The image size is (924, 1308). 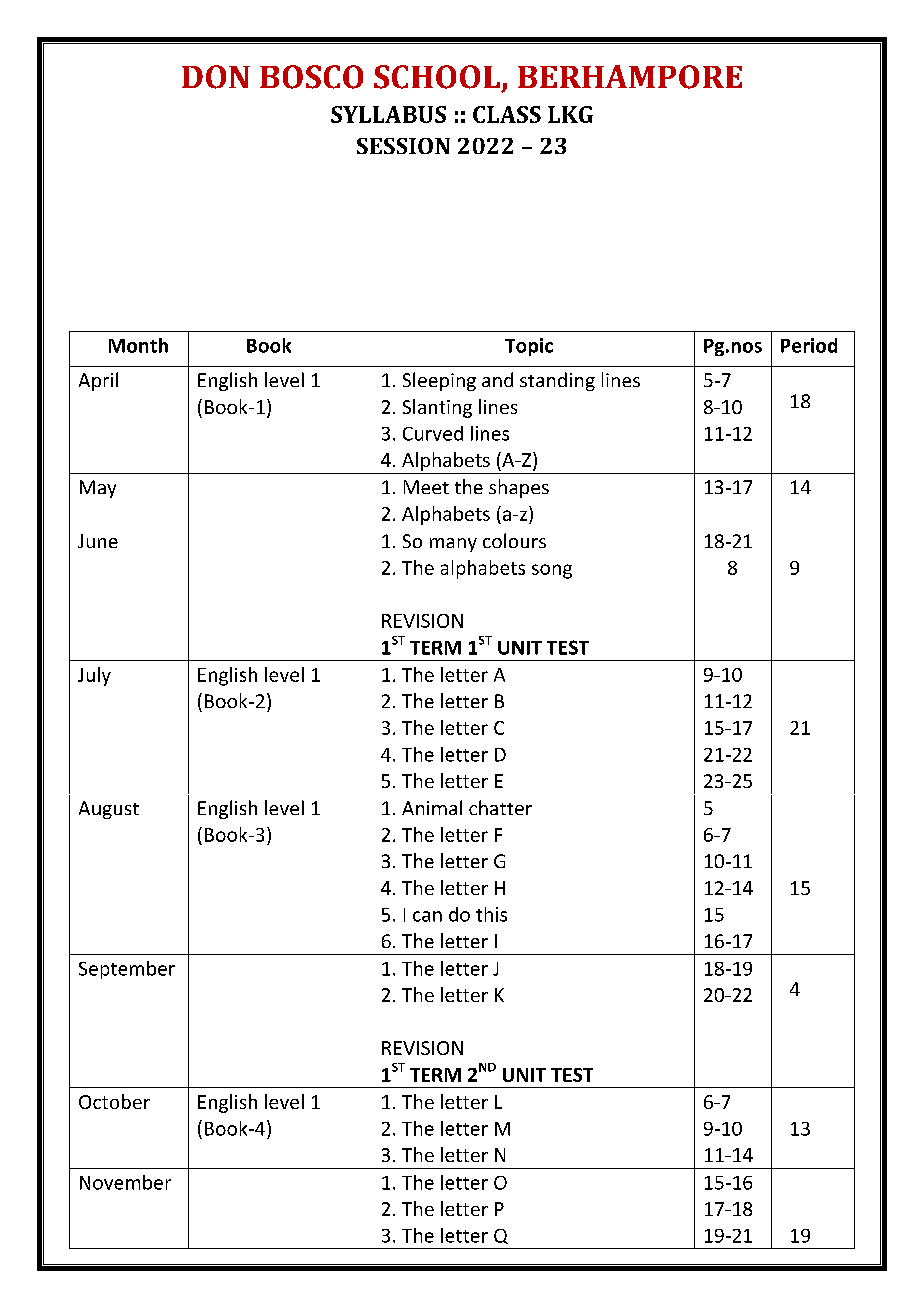 What do you see at coordinates (216, 77) in the document?
I see `DON` at bounding box center [216, 77].
